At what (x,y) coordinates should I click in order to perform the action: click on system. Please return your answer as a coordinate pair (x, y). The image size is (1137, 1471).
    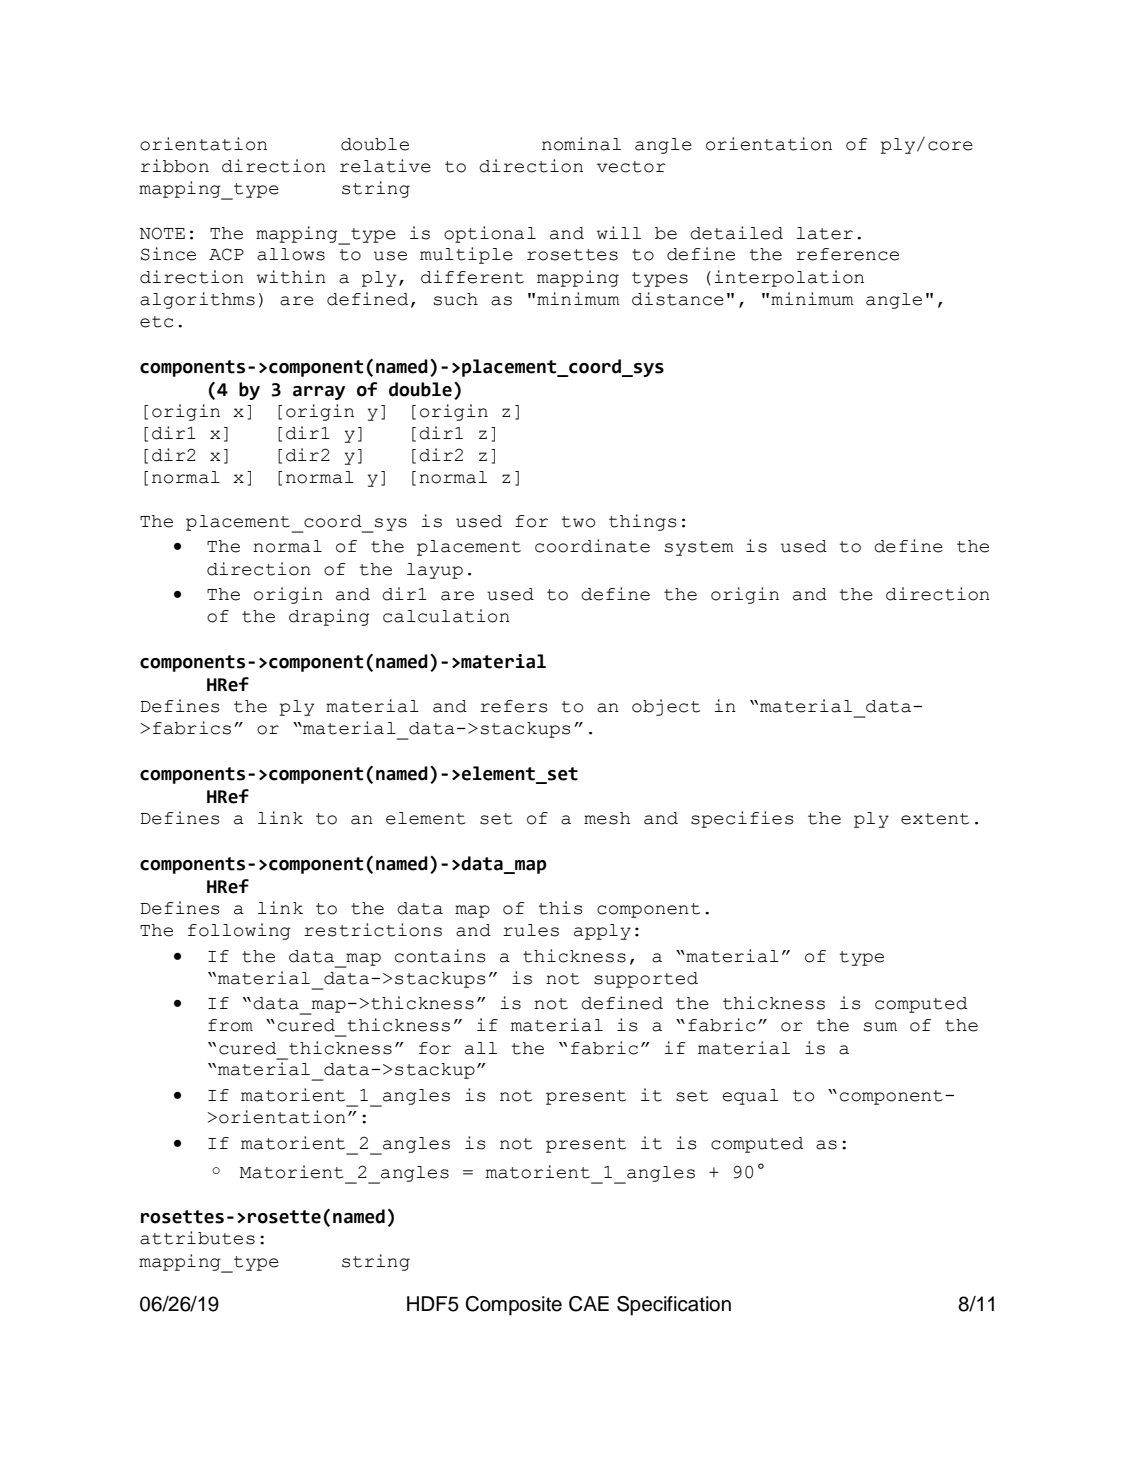
    Looking at the image, I should click on (699, 548).
